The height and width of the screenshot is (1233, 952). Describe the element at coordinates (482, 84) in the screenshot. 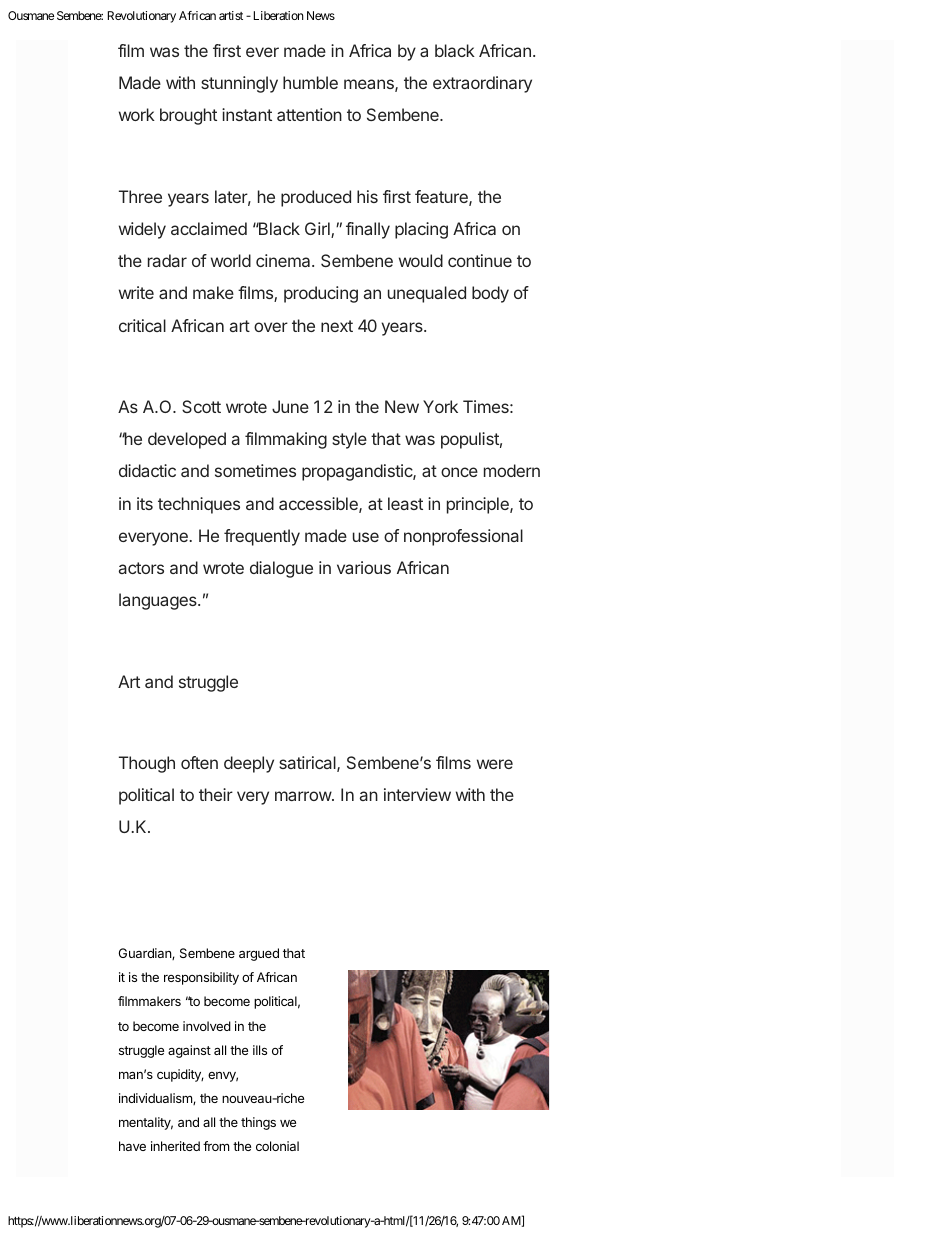

I see `extraordinary` at that location.
